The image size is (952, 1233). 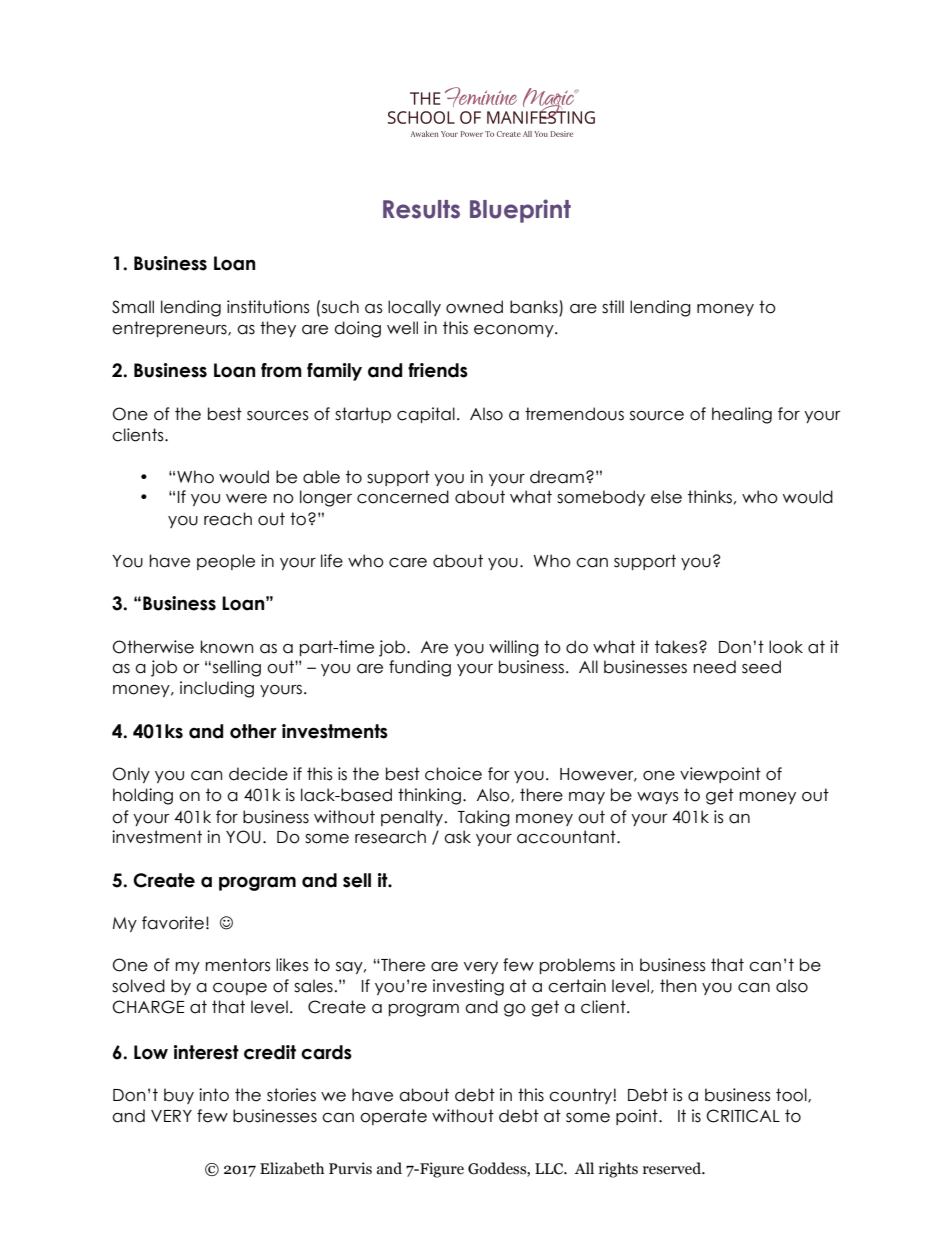 I want to click on still, so click(x=613, y=307).
